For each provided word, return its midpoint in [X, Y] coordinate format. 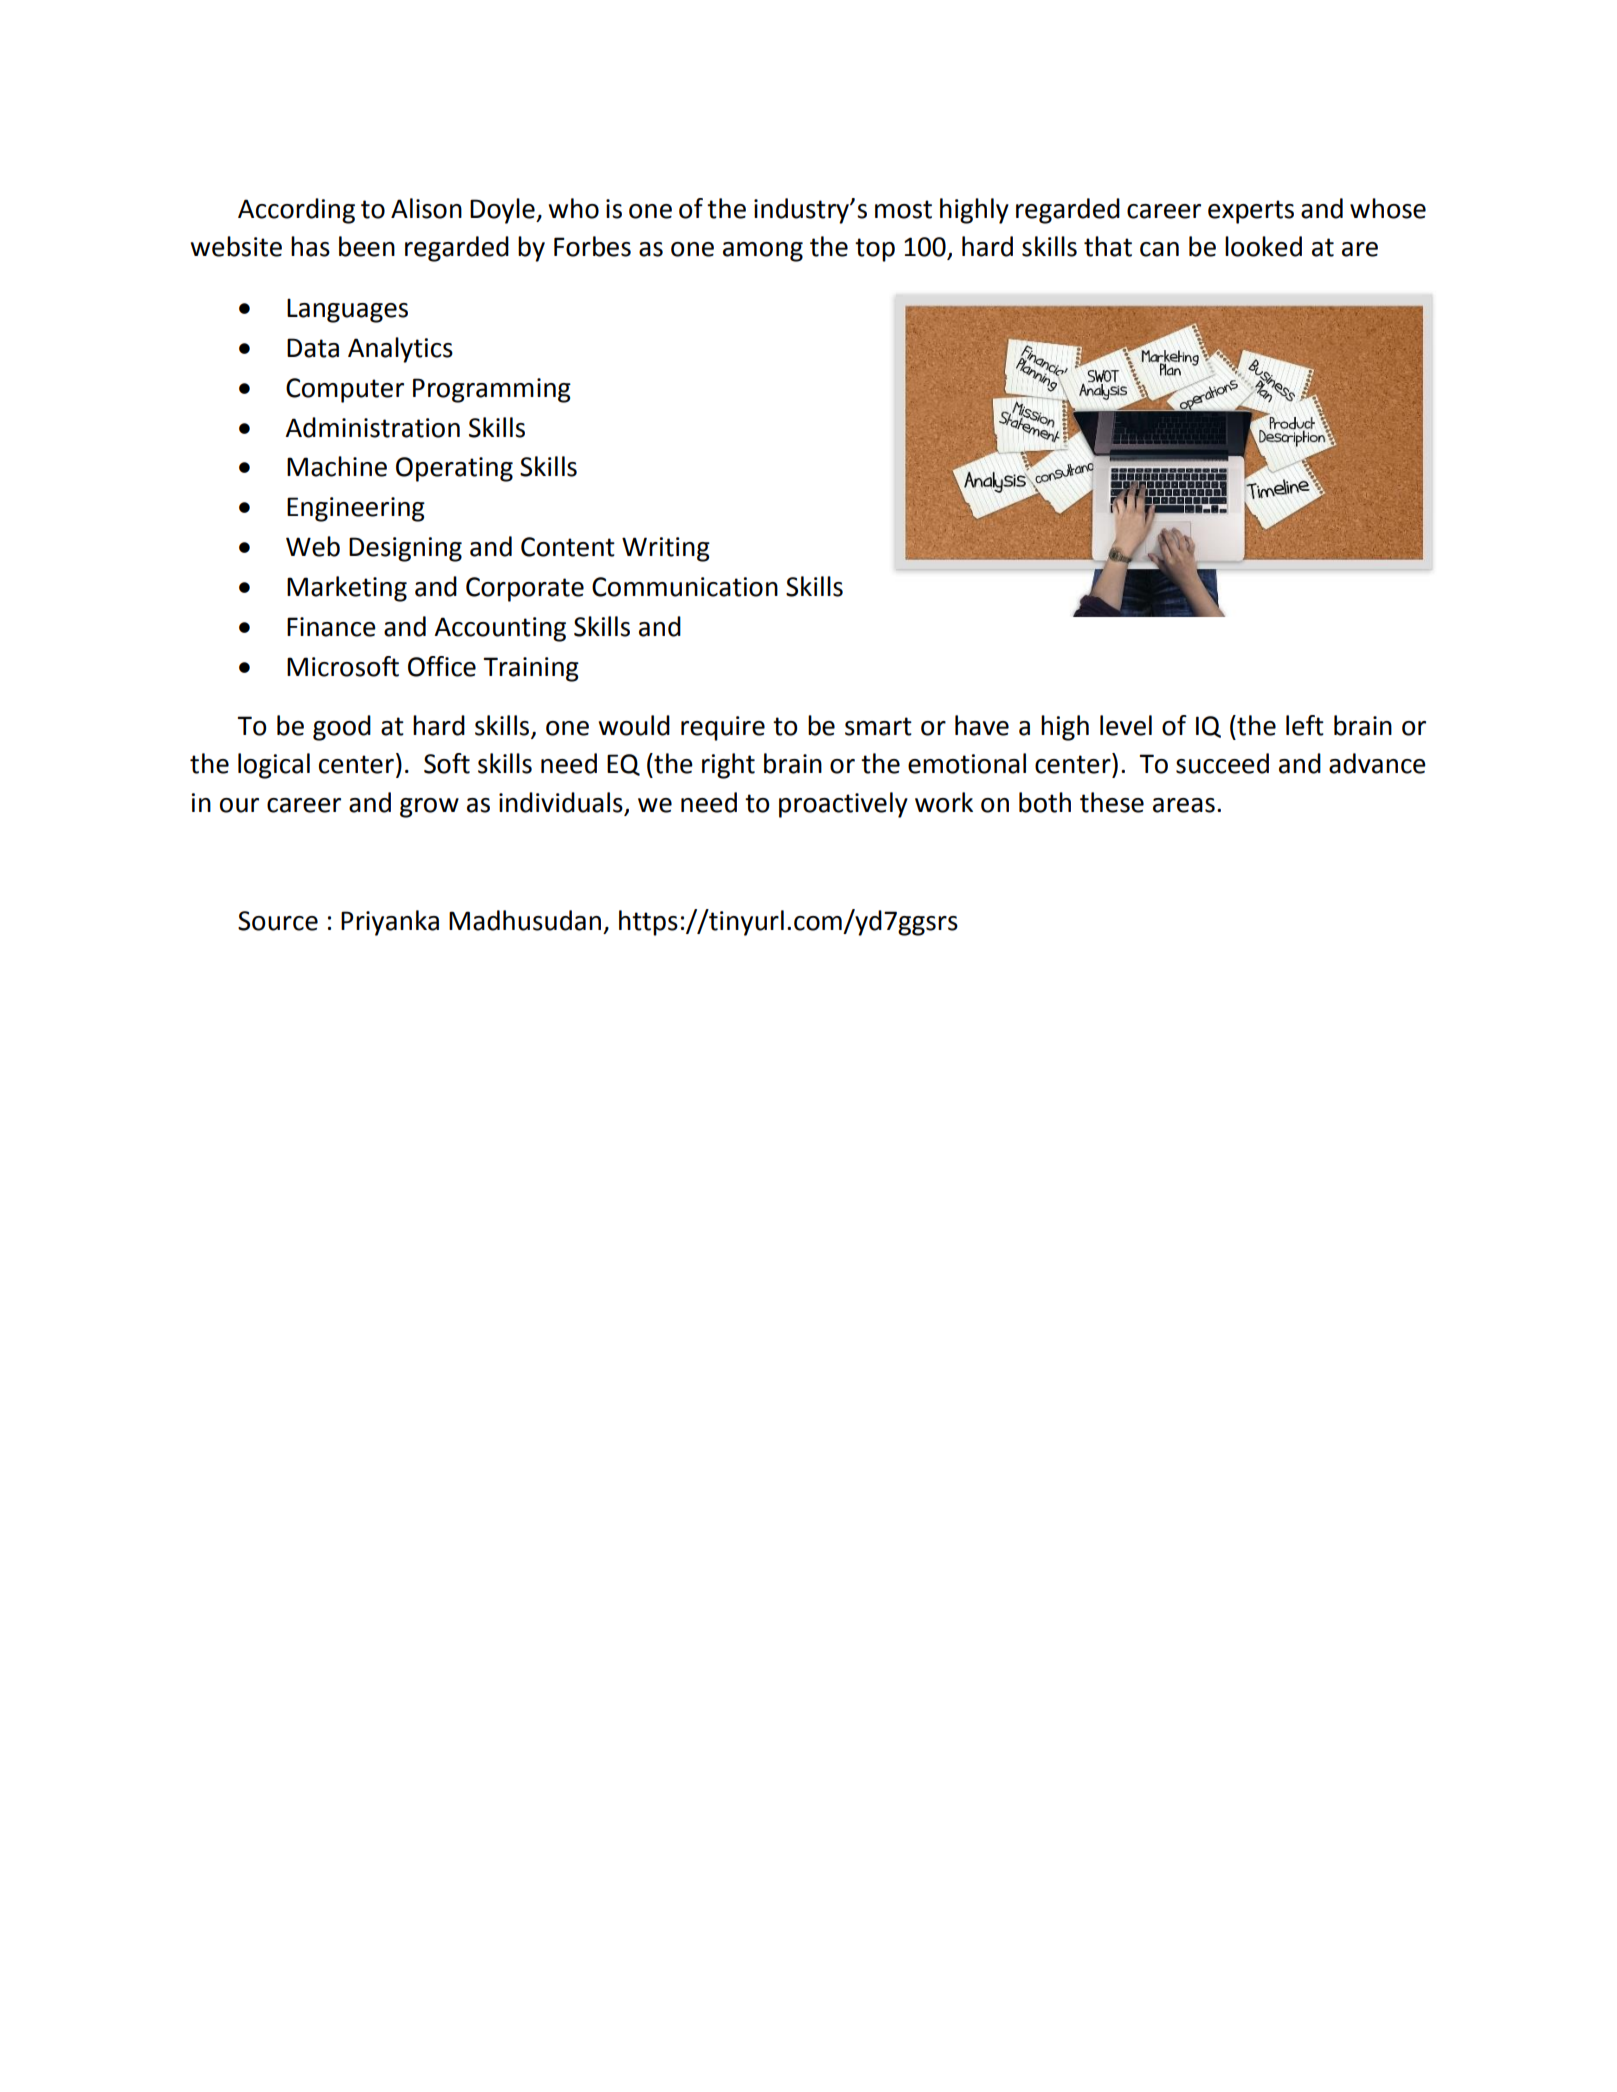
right [728, 766]
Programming [492, 390]
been [367, 246]
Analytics [400, 350]
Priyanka [390, 923]
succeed [1222, 763]
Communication [685, 587]
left [1305, 725]
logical [274, 766]
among [763, 252]
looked [1263, 246]
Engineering [356, 509]
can [1159, 249]
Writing [666, 549]
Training [531, 669]
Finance [331, 627]
